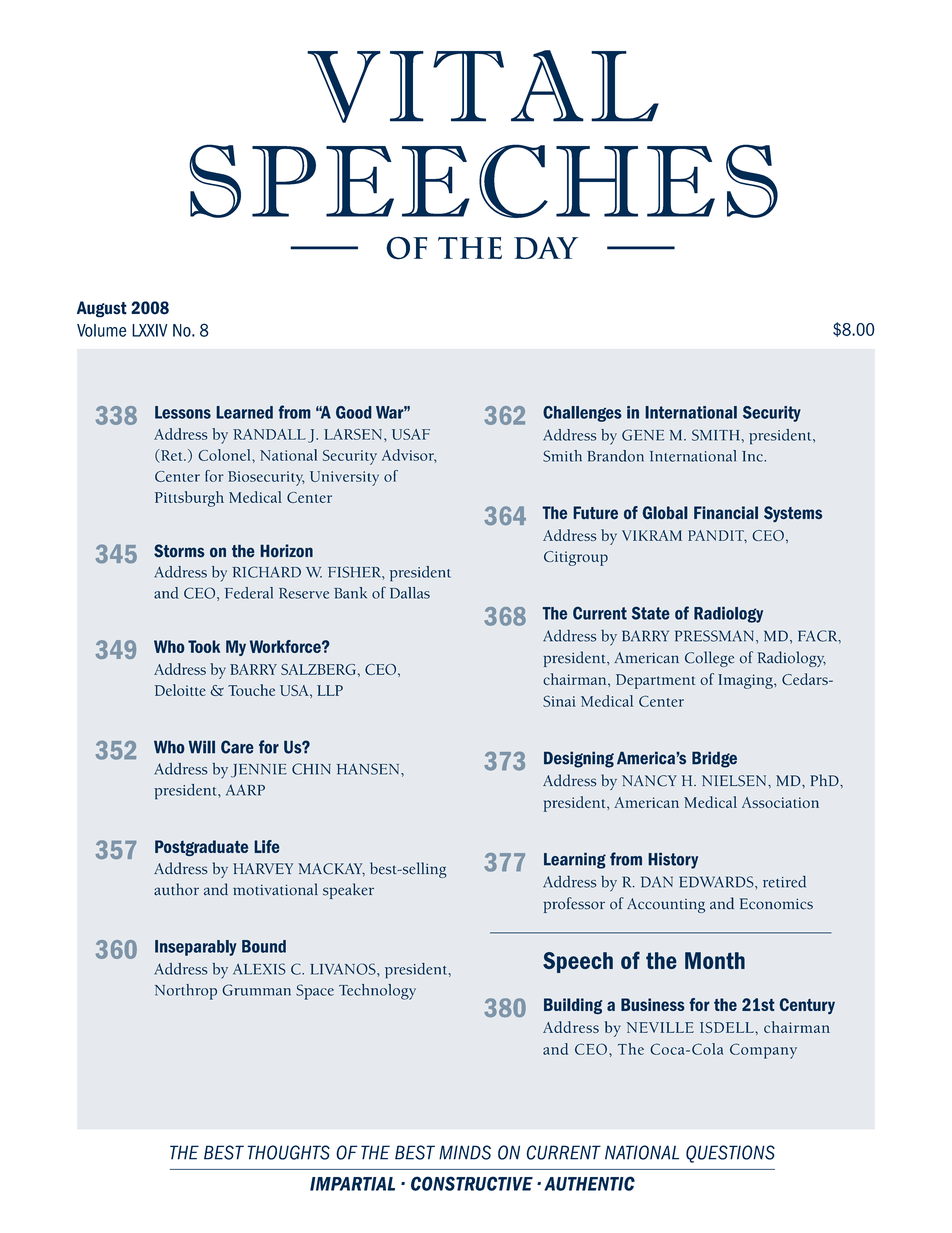  What do you see at coordinates (643, 435) in the document?
I see `GENE` at bounding box center [643, 435].
